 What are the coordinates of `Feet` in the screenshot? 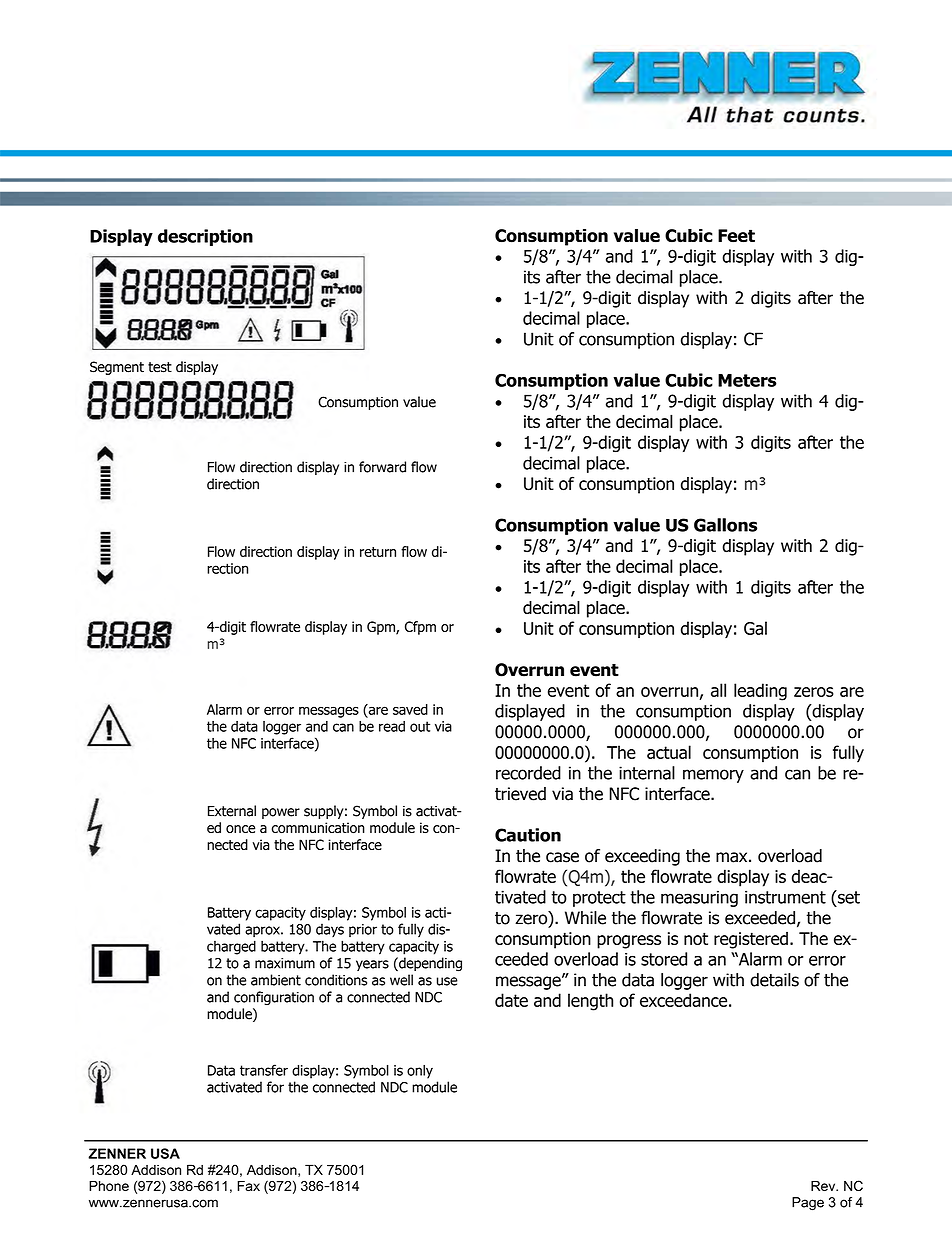 It's located at (736, 236).
